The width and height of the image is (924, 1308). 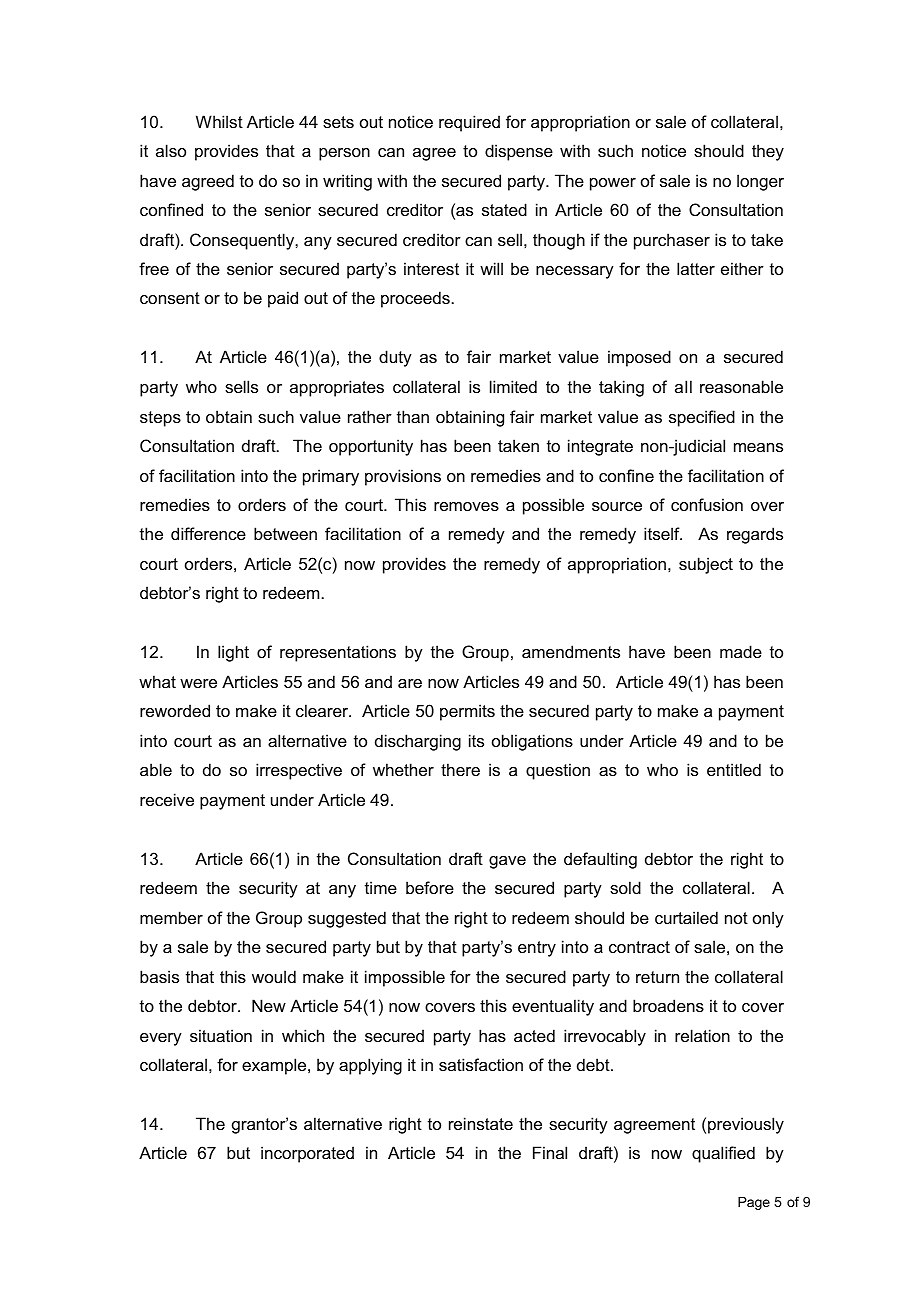 I want to click on entitled, so click(x=734, y=769).
